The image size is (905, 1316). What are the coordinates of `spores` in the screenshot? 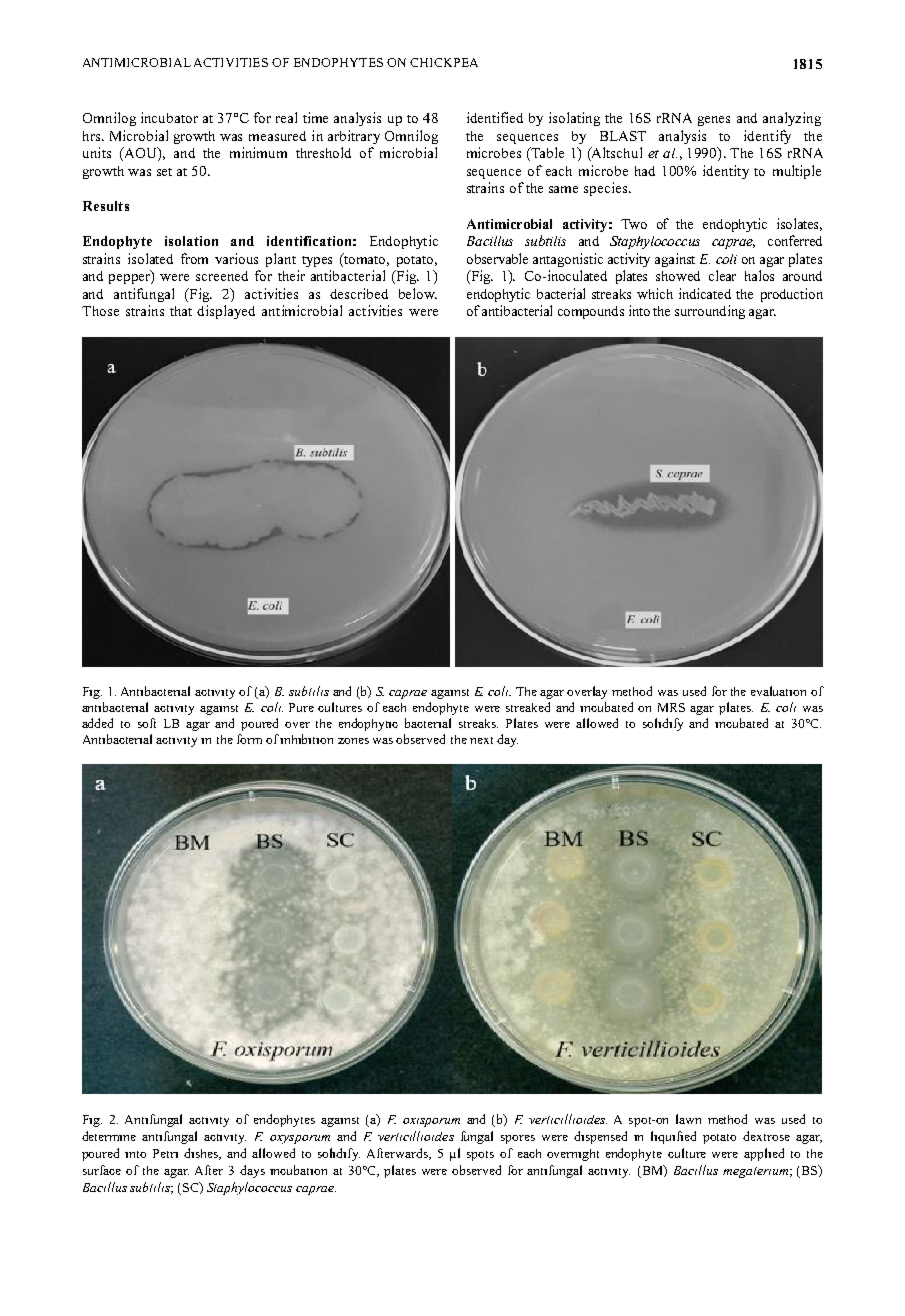 It's located at (518, 1139).
